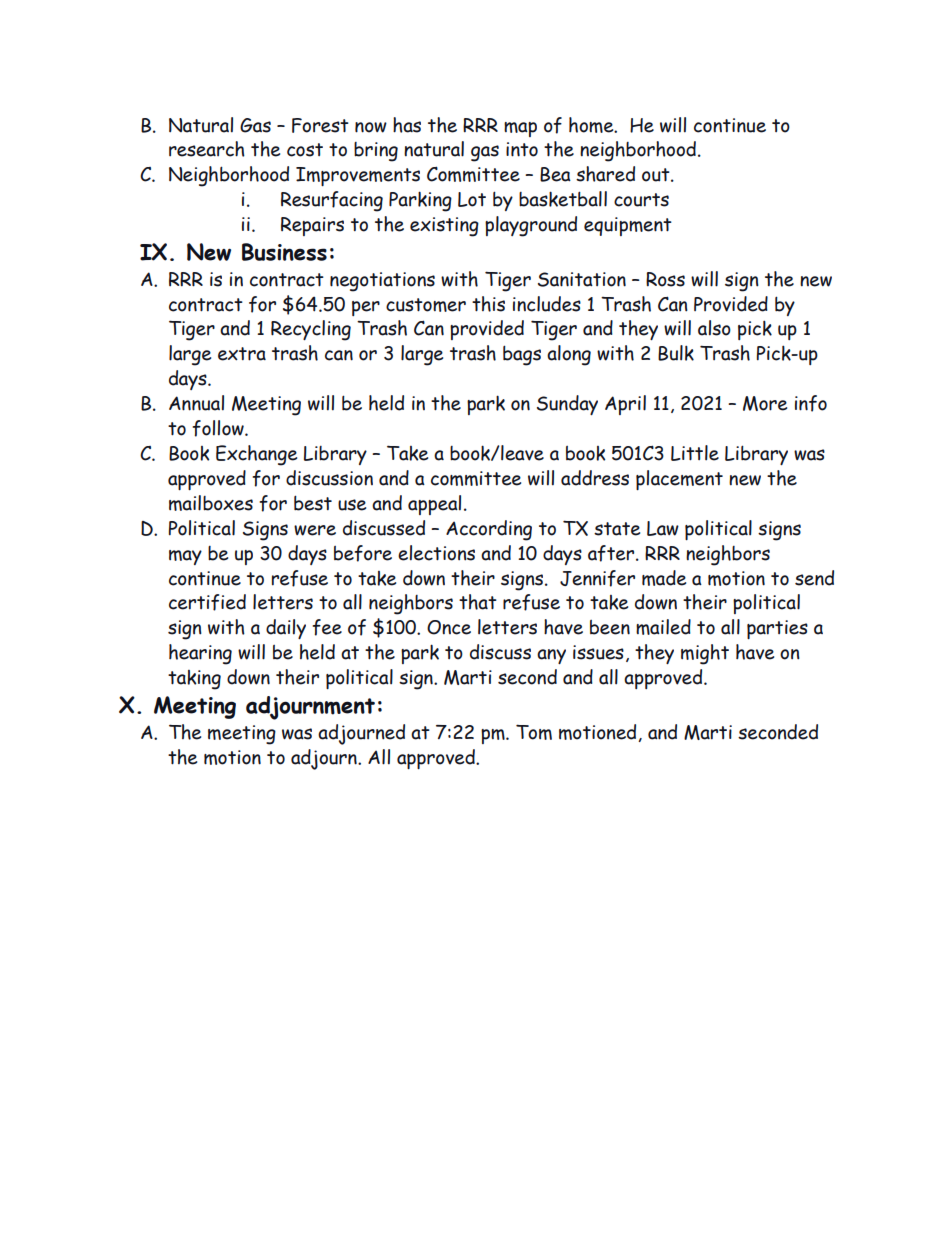 This screenshot has width=952, height=1233. What do you see at coordinates (196, 403) in the screenshot?
I see `Annual` at bounding box center [196, 403].
